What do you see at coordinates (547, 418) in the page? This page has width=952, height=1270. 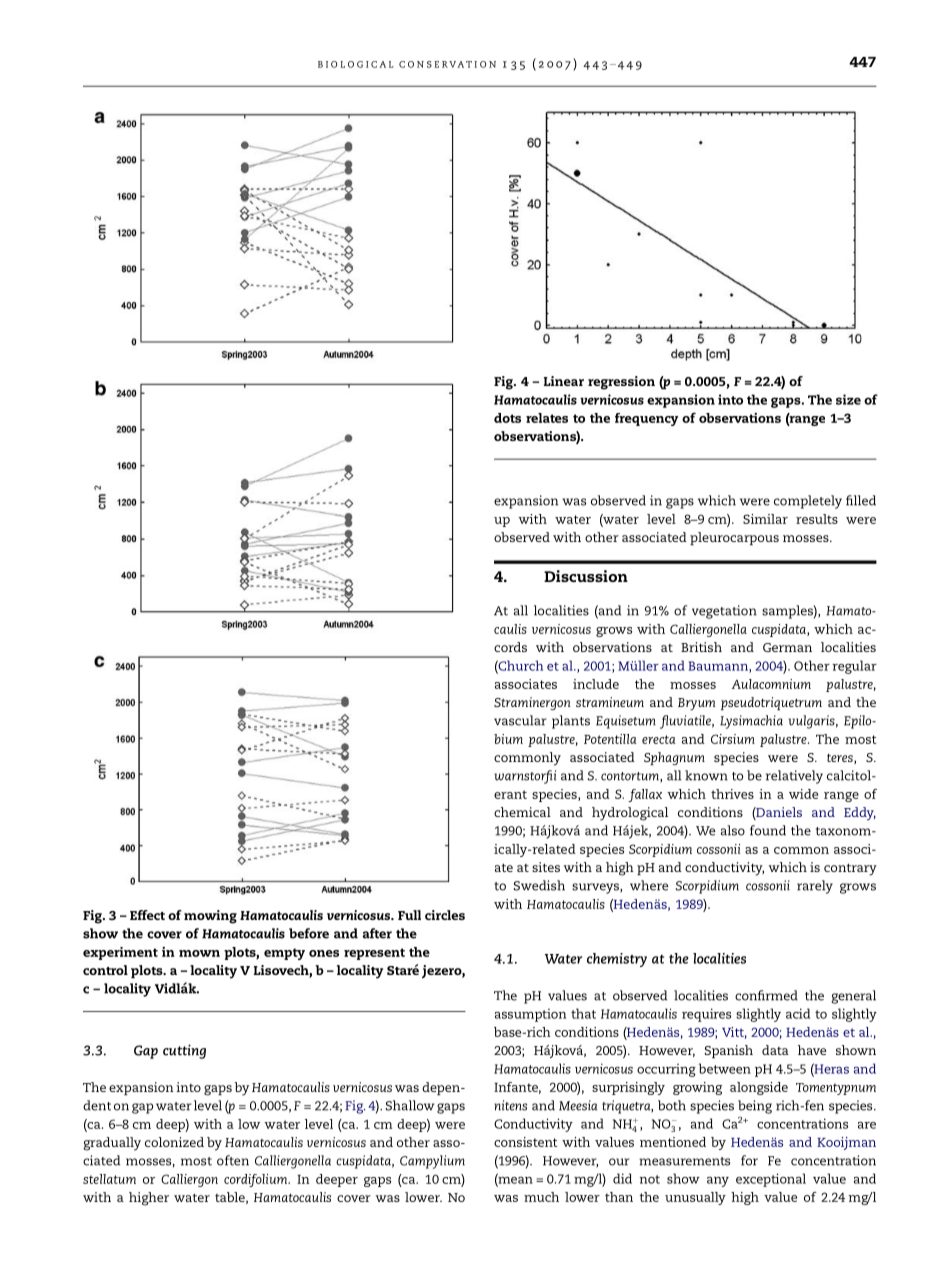 I see `relates` at bounding box center [547, 418].
